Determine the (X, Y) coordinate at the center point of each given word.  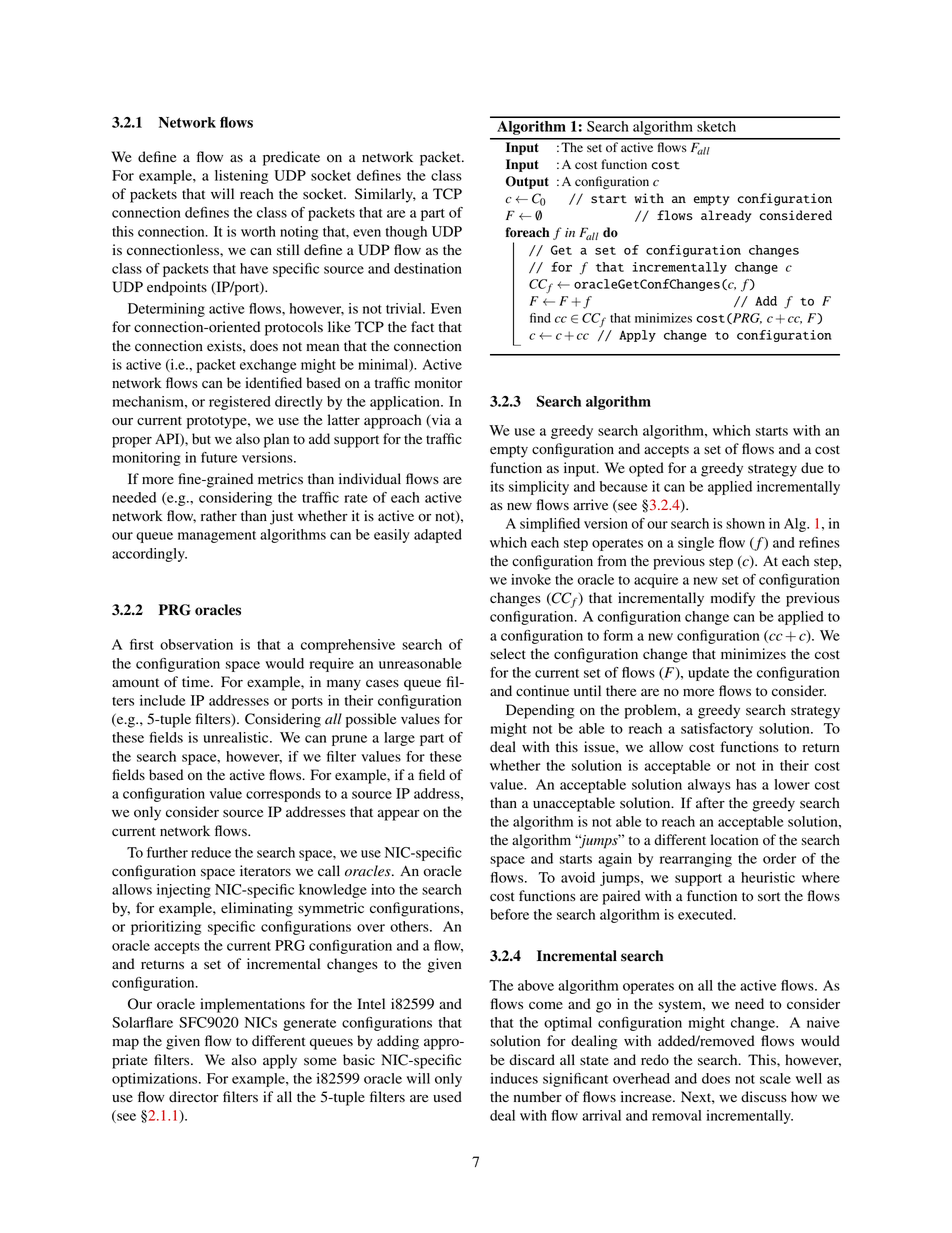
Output (527, 182)
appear (399, 815)
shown (745, 523)
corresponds (283, 795)
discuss (764, 1096)
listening (241, 177)
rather (219, 515)
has (746, 784)
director (194, 1097)
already (726, 216)
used (447, 1097)
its (497, 486)
